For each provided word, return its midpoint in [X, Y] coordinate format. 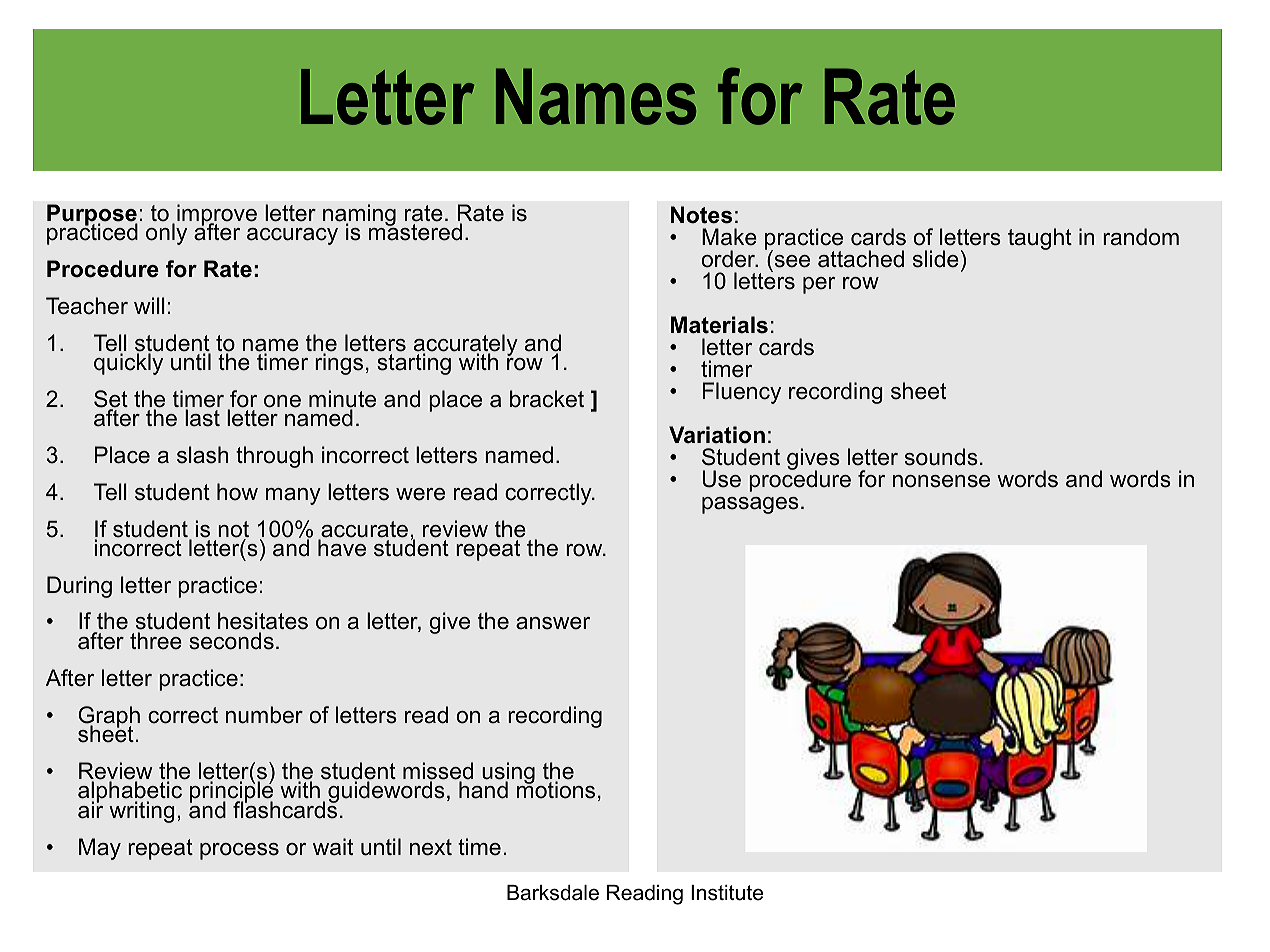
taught [1040, 239]
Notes [701, 215]
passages [750, 505]
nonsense [941, 481]
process [239, 851]
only [166, 233]
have [342, 548]
